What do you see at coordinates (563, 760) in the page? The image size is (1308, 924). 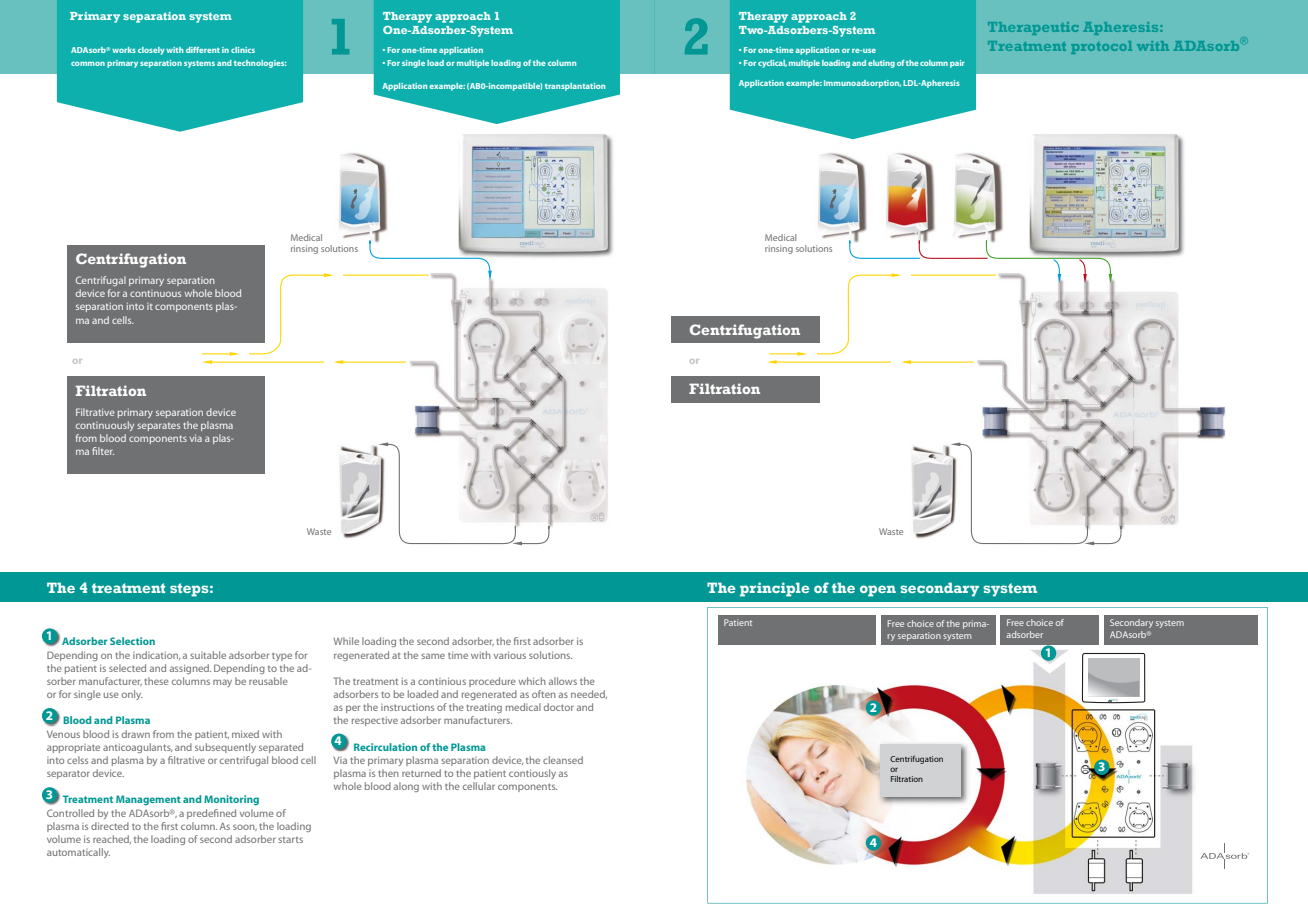 I see `cleansed` at bounding box center [563, 760].
